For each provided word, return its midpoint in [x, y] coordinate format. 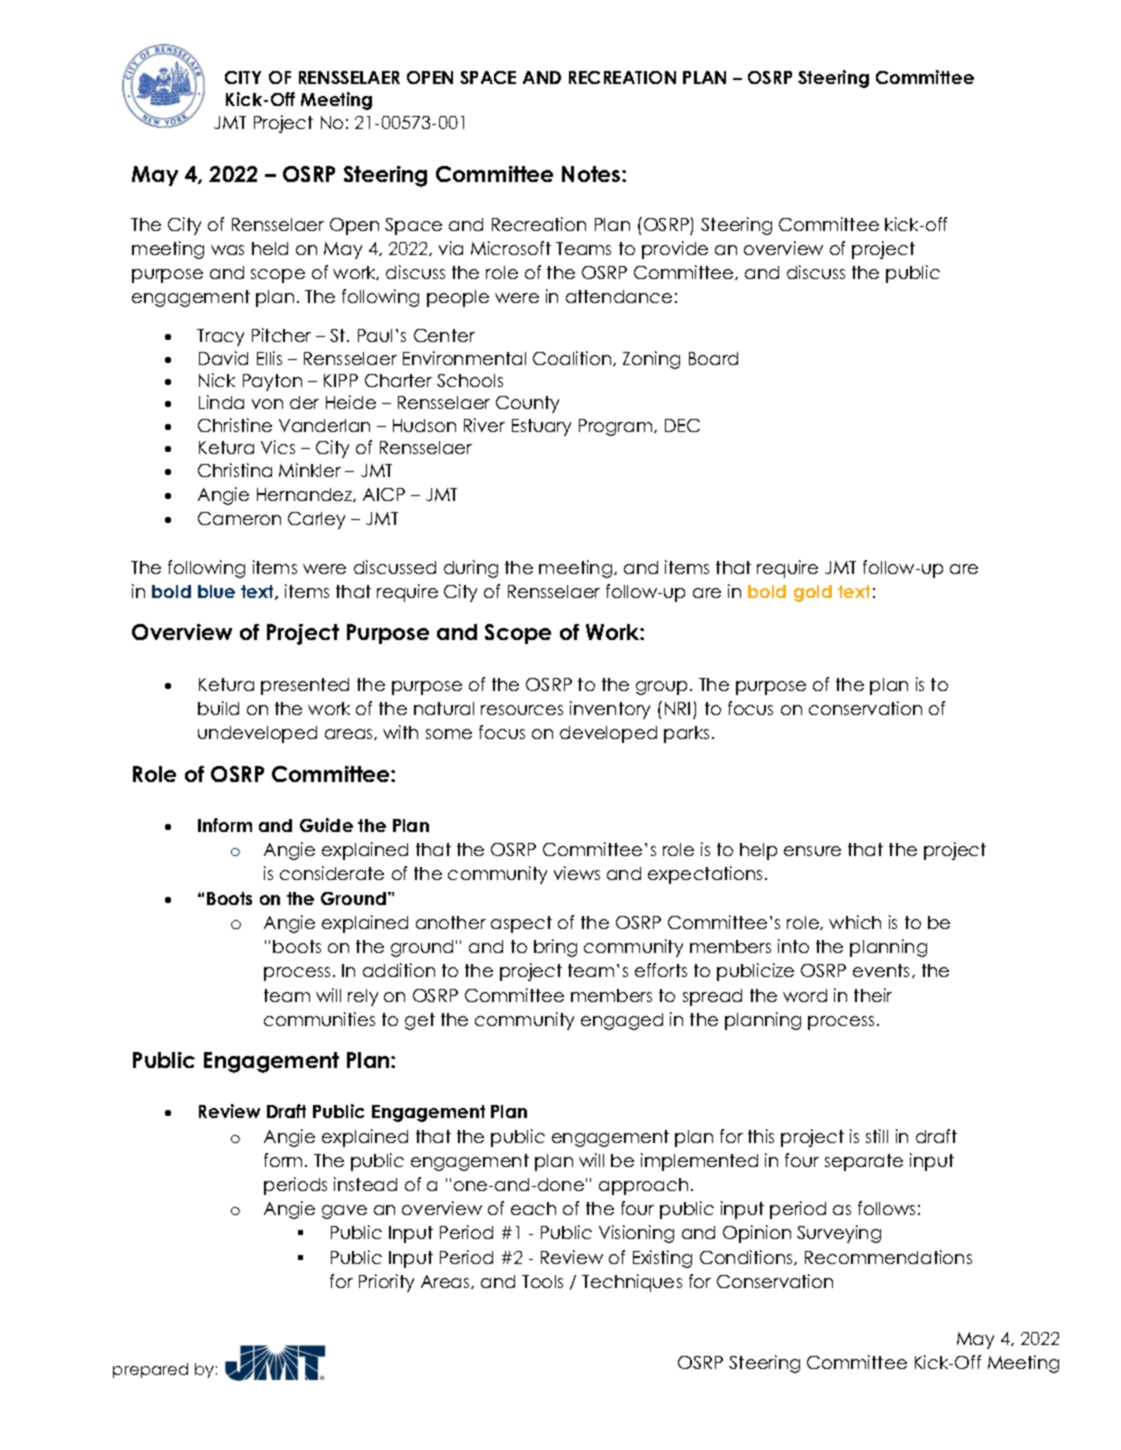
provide [675, 250]
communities [319, 1019]
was [227, 250]
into [793, 946]
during [471, 569]
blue [216, 591]
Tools [542, 1281]
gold [813, 593]
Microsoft [511, 248]
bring [555, 948]
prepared [150, 1370]
